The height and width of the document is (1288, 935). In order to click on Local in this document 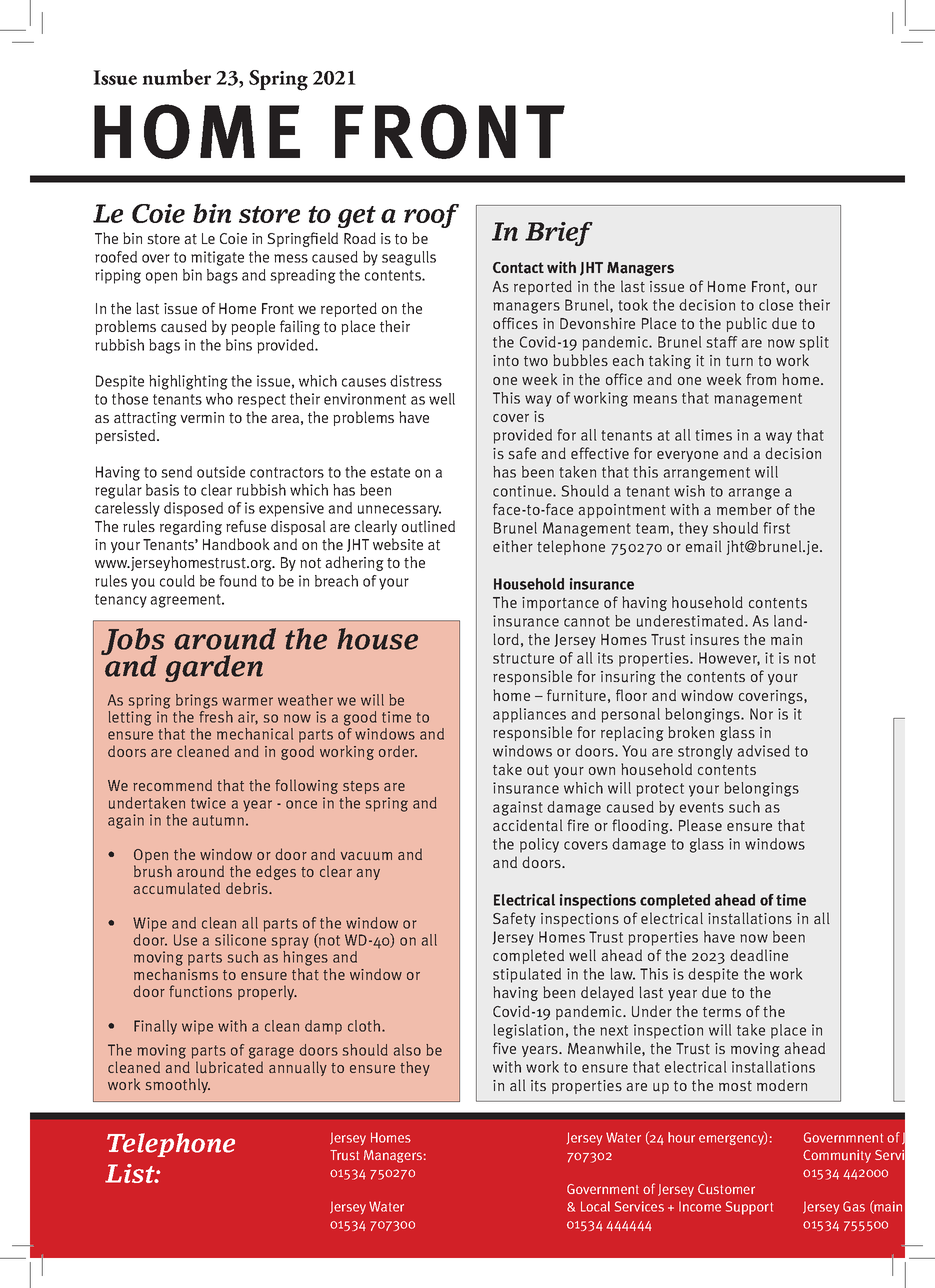, I will do `click(595, 1206)`.
